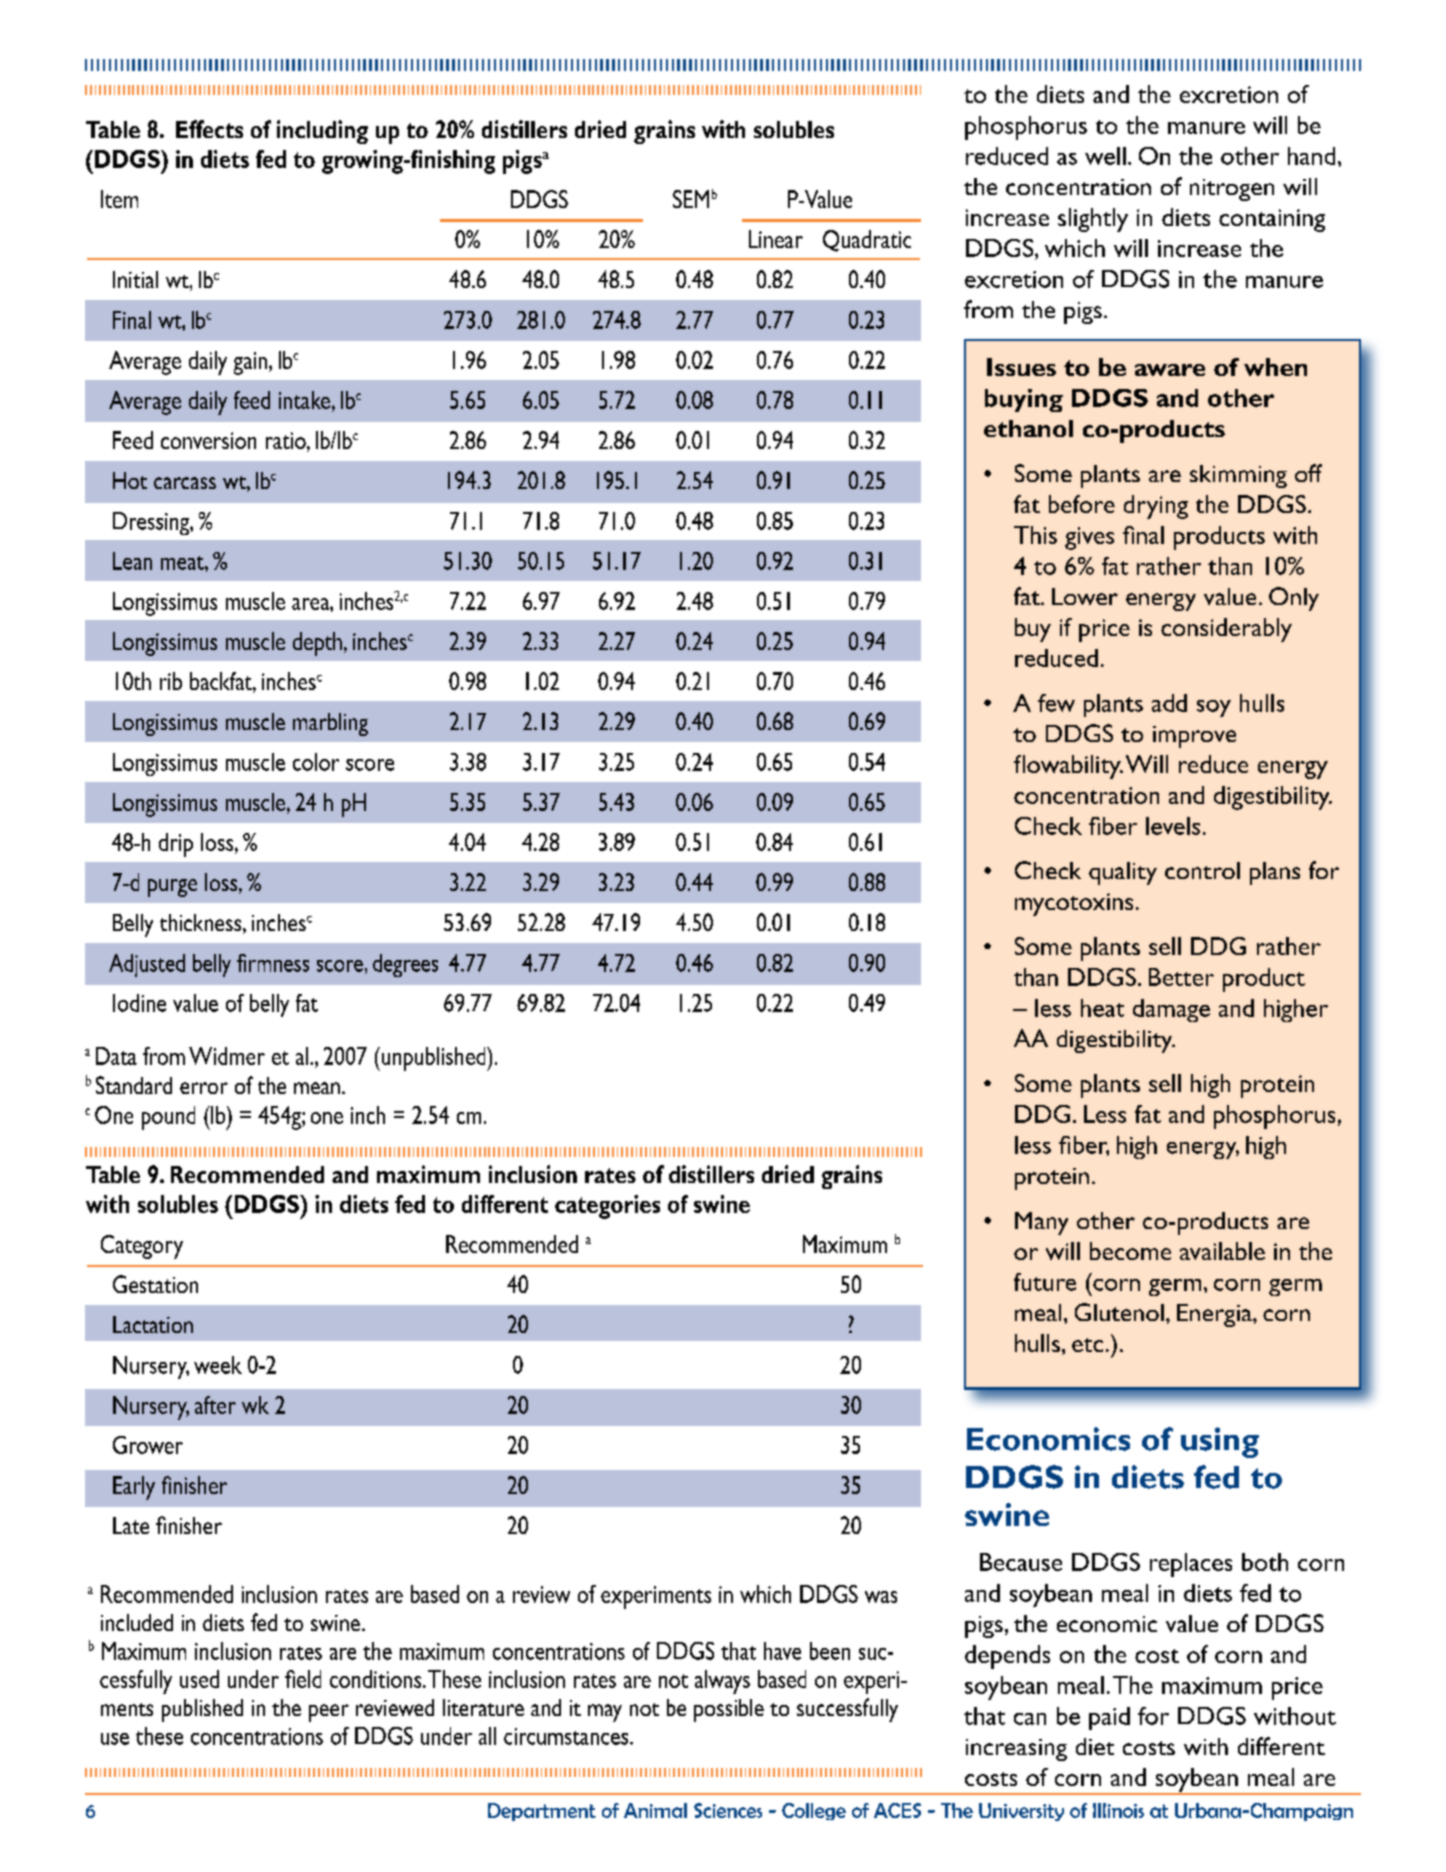 The image size is (1446, 1872). Describe the element at coordinates (329, 1713) in the screenshot. I see `peer` at that location.
